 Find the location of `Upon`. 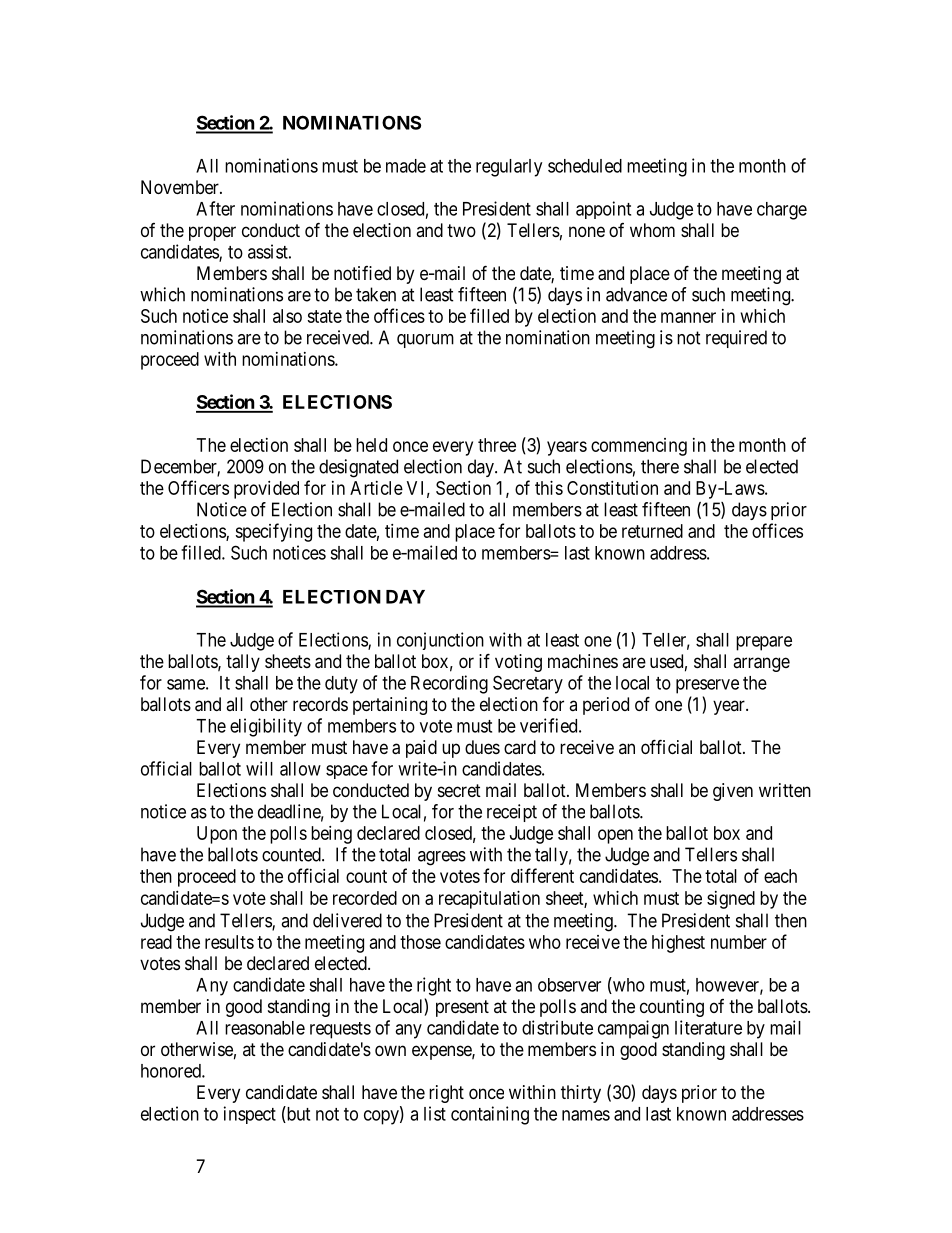

Upon is located at coordinates (217, 835).
